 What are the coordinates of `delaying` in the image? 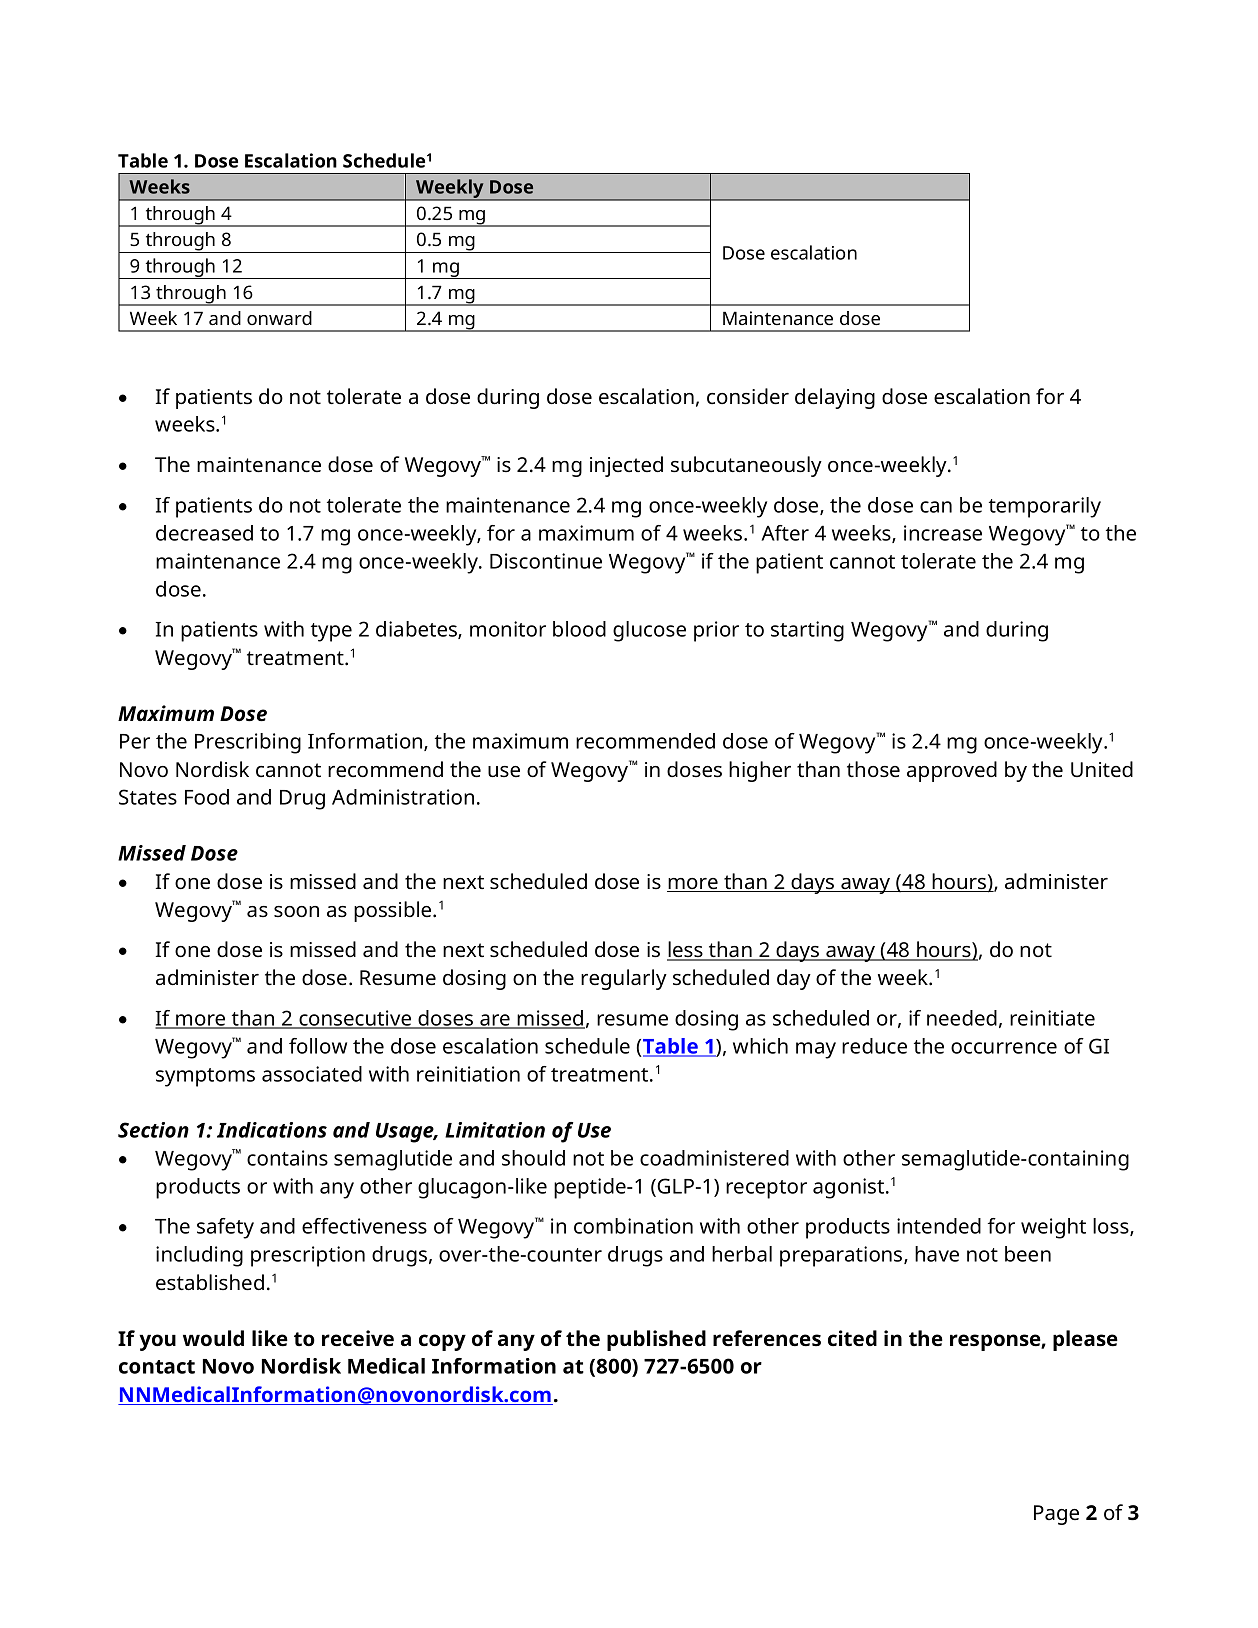 It's located at (835, 398).
